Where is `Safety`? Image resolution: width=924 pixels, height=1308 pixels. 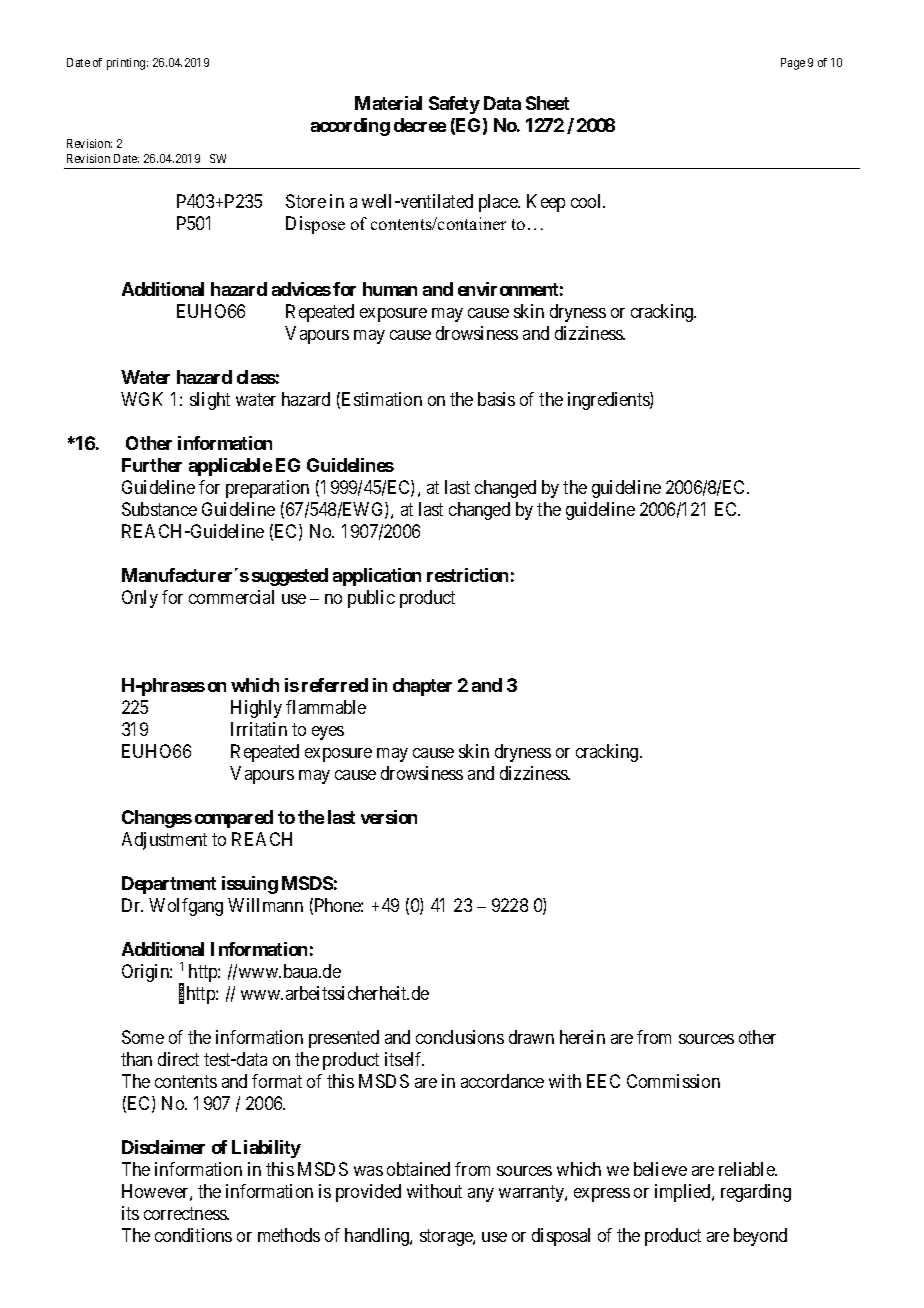
Safety is located at coordinates (454, 105).
